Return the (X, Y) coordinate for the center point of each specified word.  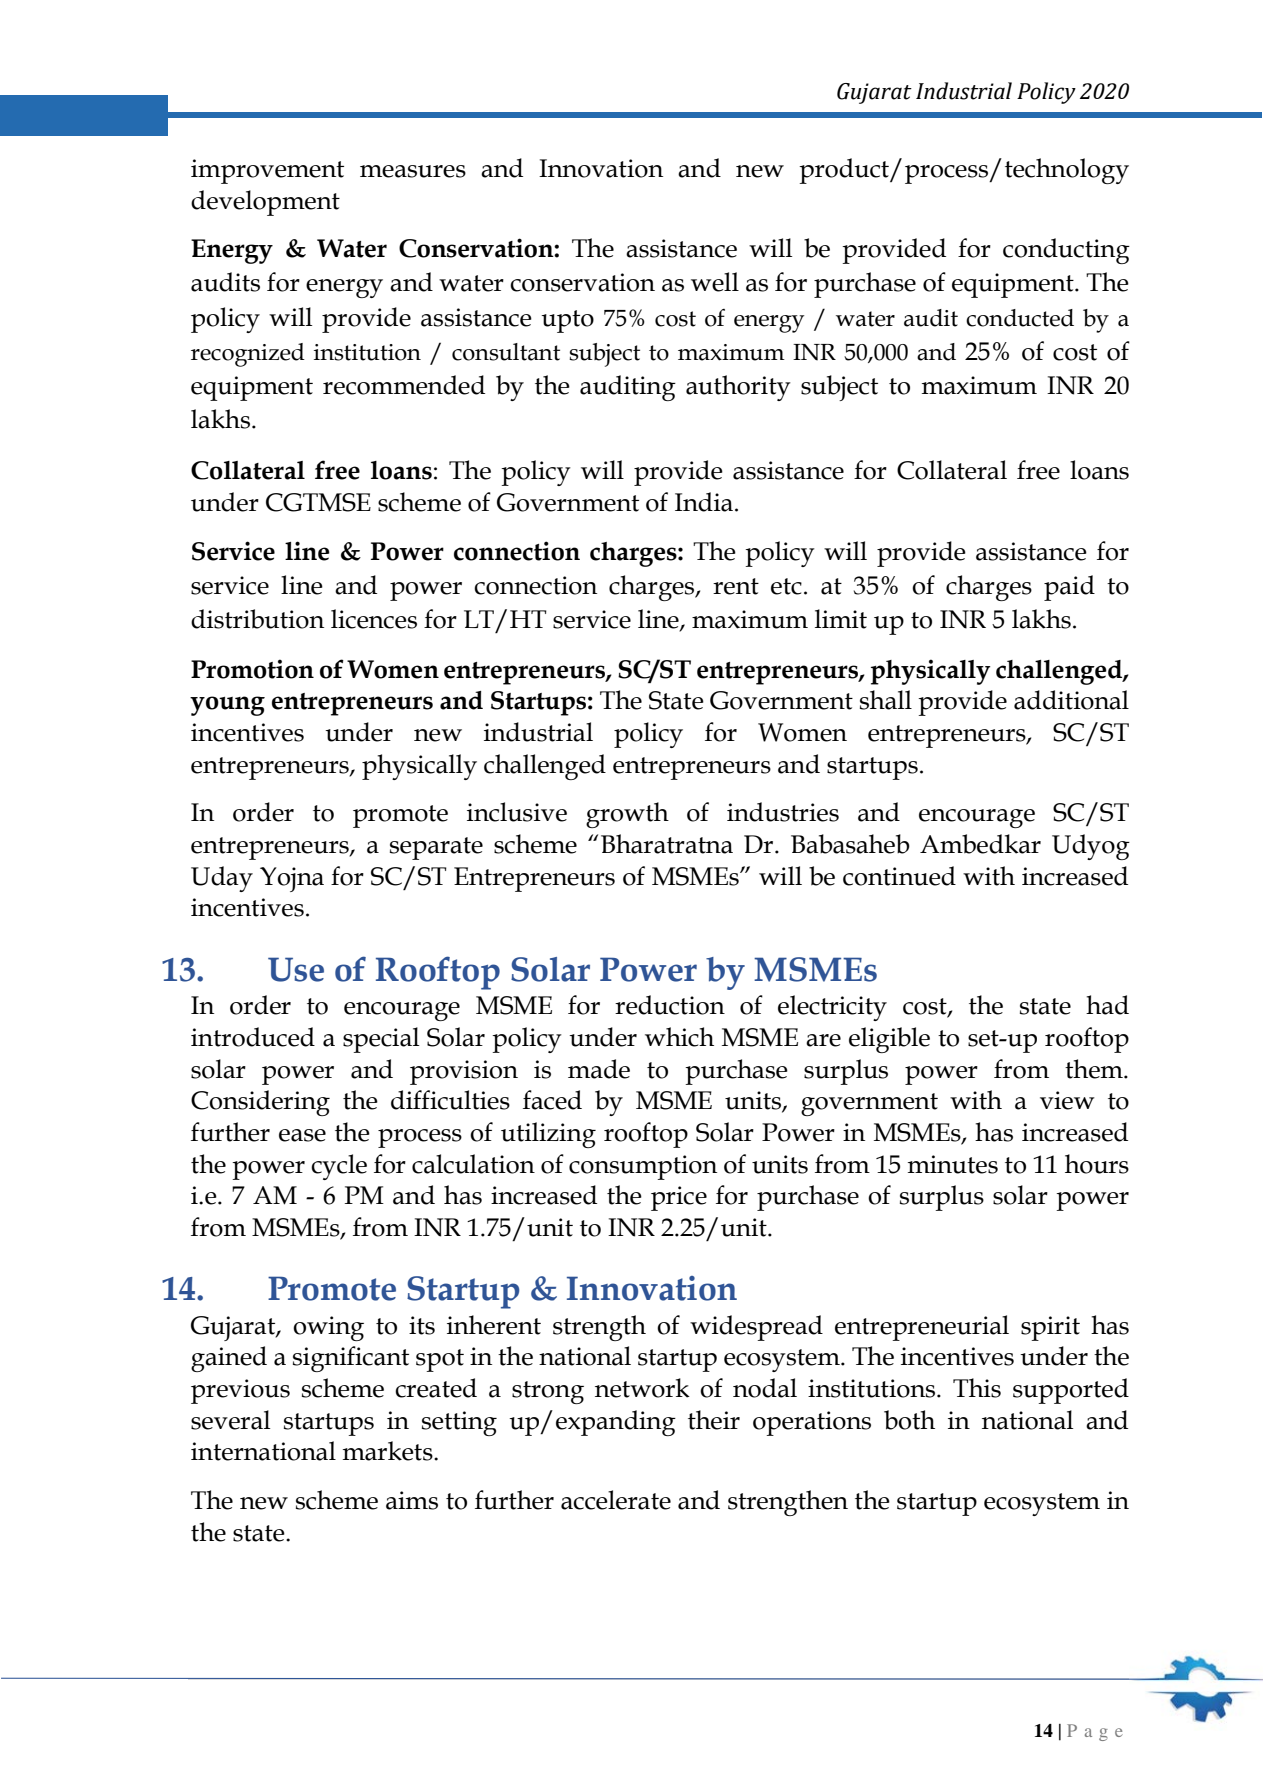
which (679, 1037)
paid (1069, 588)
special (381, 1040)
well (715, 282)
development (265, 203)
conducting (1066, 251)
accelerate (616, 1500)
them (1095, 1069)
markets (389, 1451)
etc (786, 586)
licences (374, 619)
